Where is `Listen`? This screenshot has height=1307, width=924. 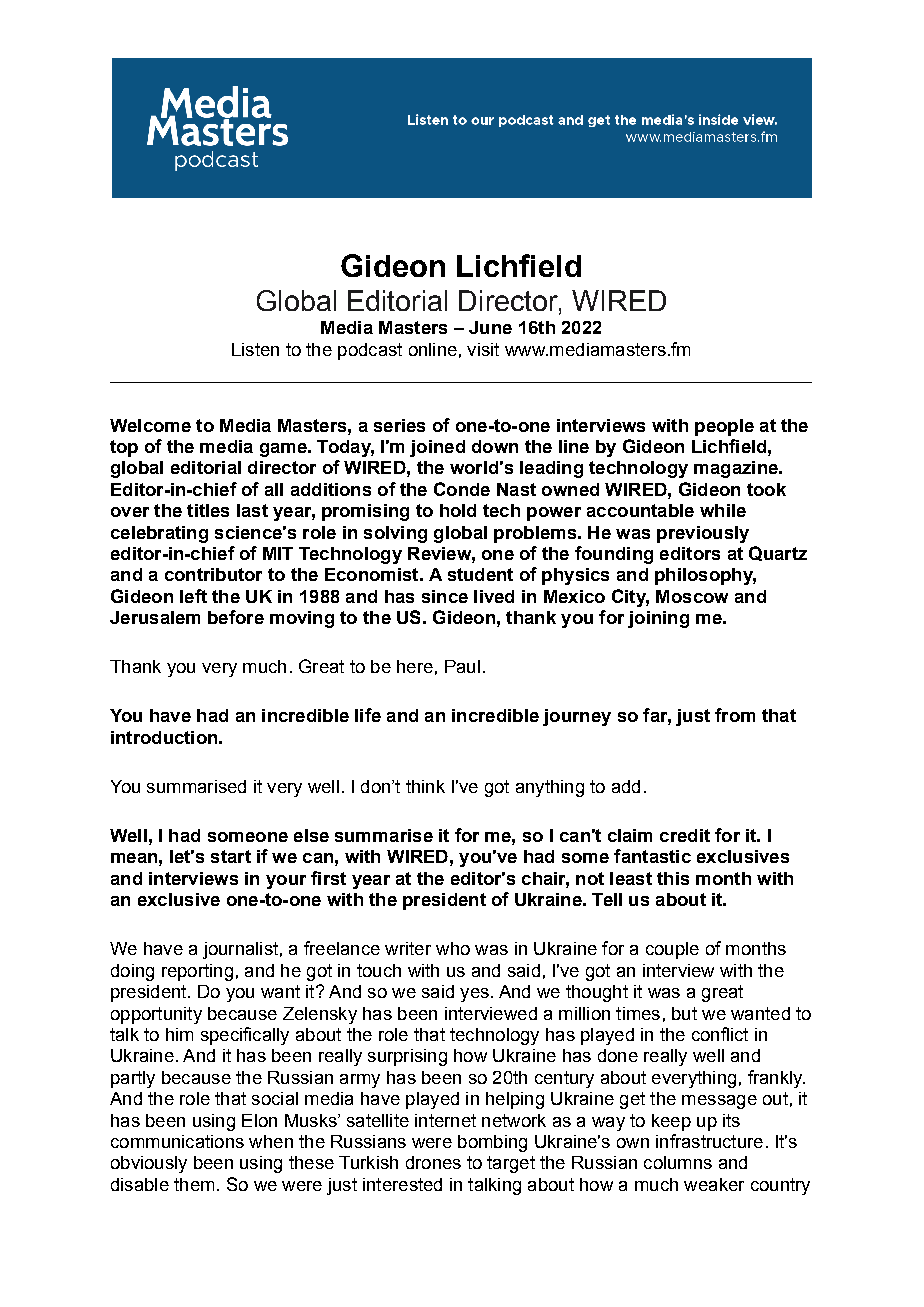 Listen is located at coordinates (255, 349).
